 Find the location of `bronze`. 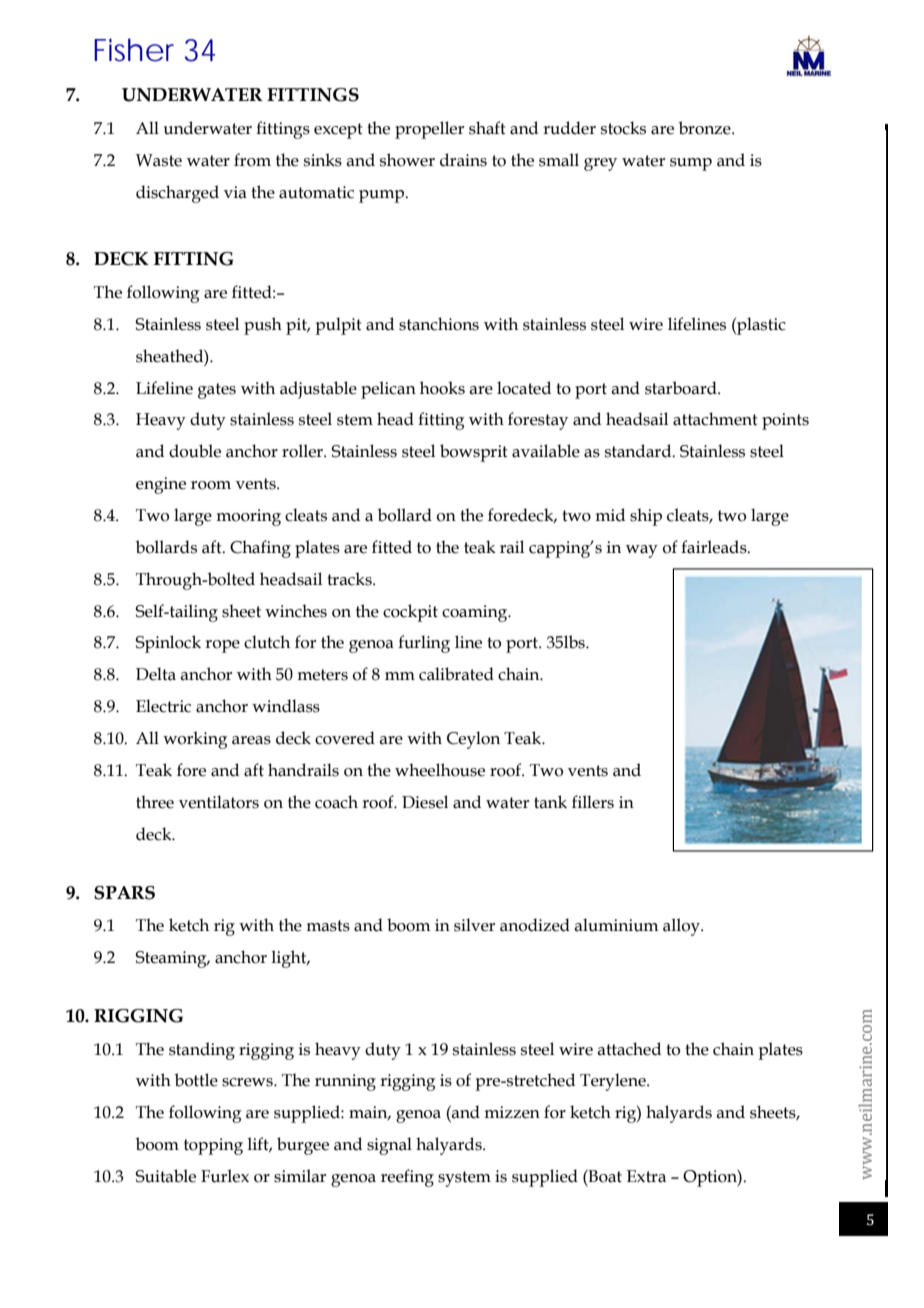

bronze is located at coordinates (706, 128).
